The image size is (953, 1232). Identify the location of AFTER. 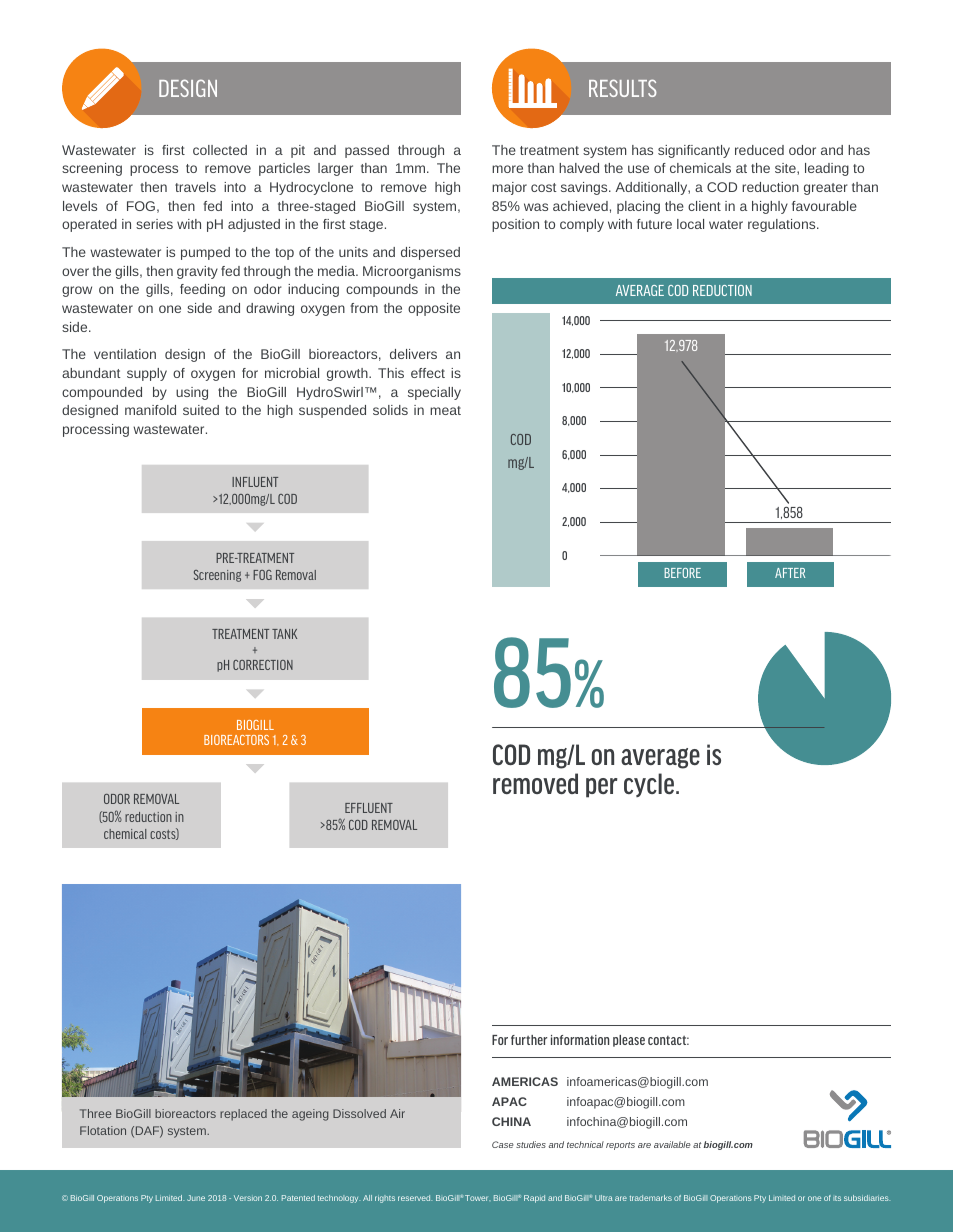
(790, 573).
